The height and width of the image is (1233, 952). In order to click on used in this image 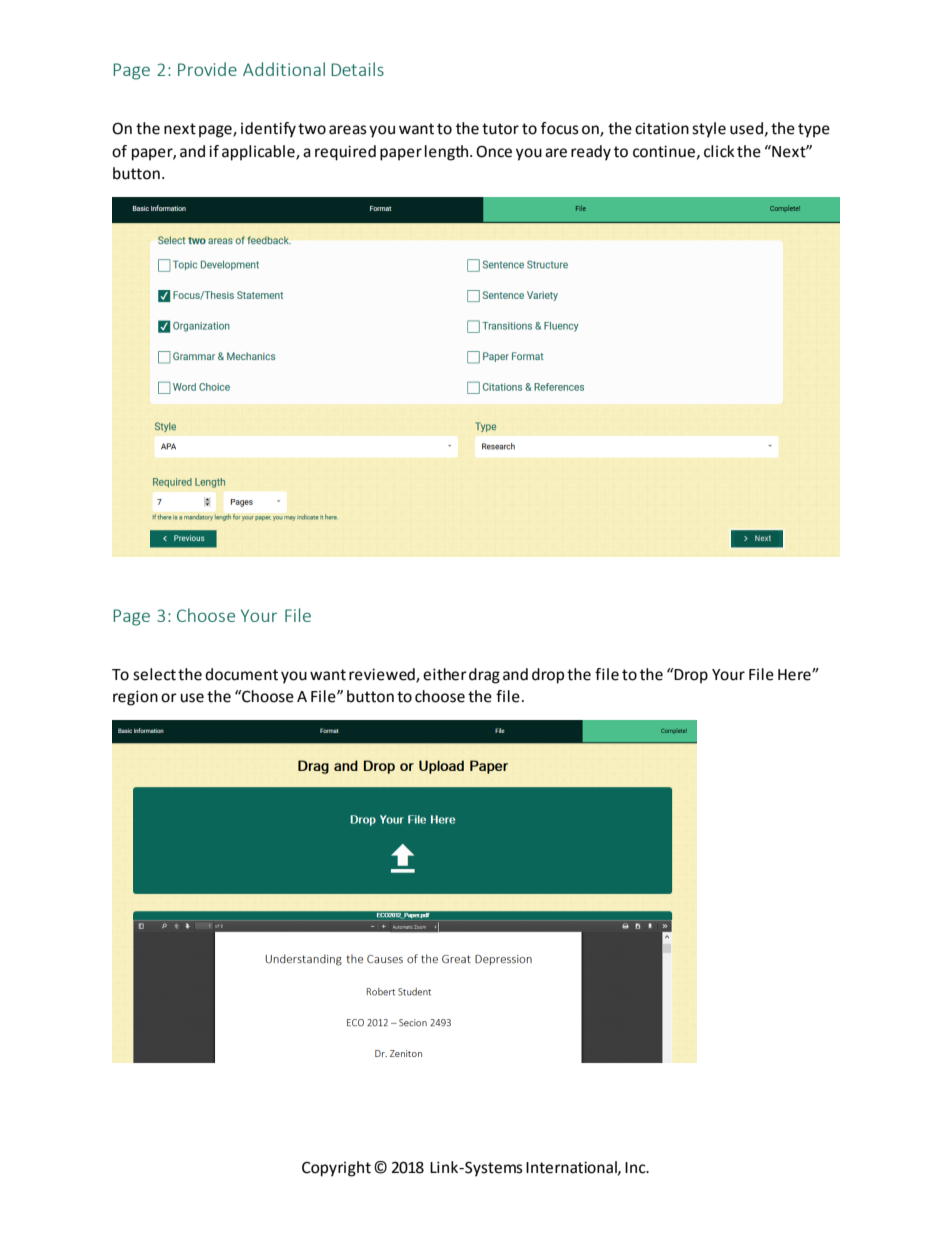, I will do `click(746, 128)`.
